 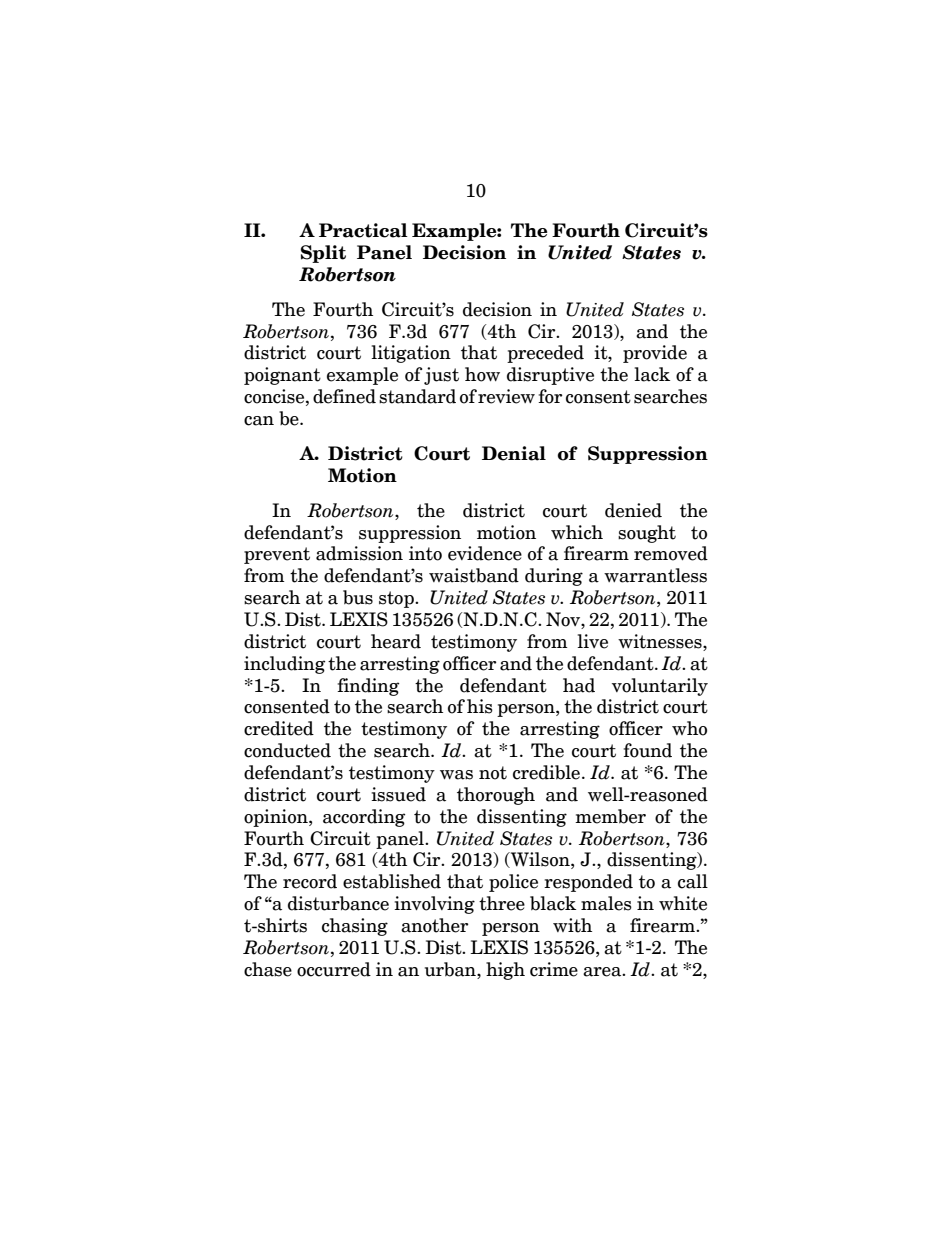 I want to click on occurred, so click(x=334, y=969).
